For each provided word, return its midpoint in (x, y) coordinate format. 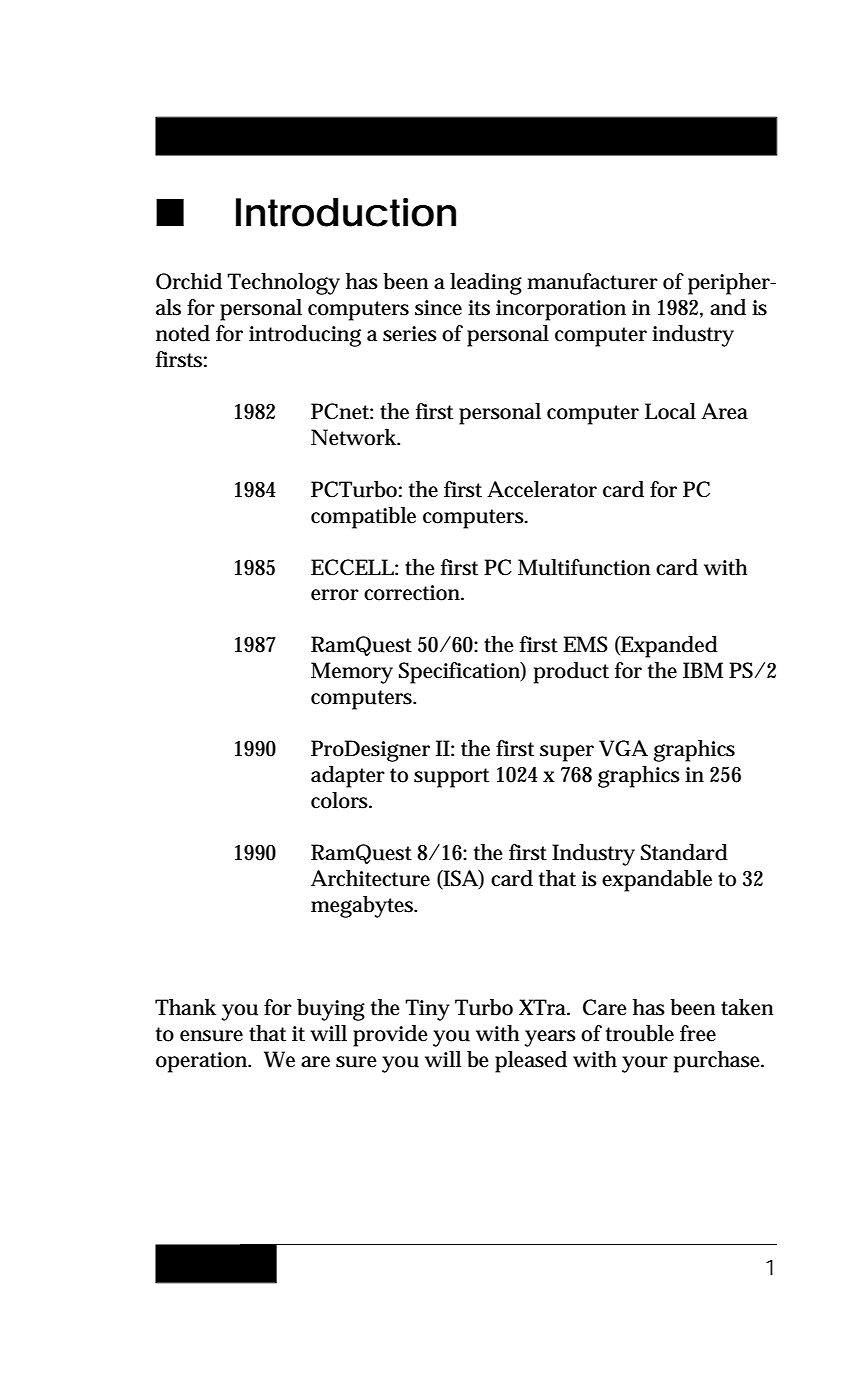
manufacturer (592, 281)
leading (486, 284)
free (698, 1033)
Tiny (427, 1010)
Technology (283, 284)
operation (203, 1062)
